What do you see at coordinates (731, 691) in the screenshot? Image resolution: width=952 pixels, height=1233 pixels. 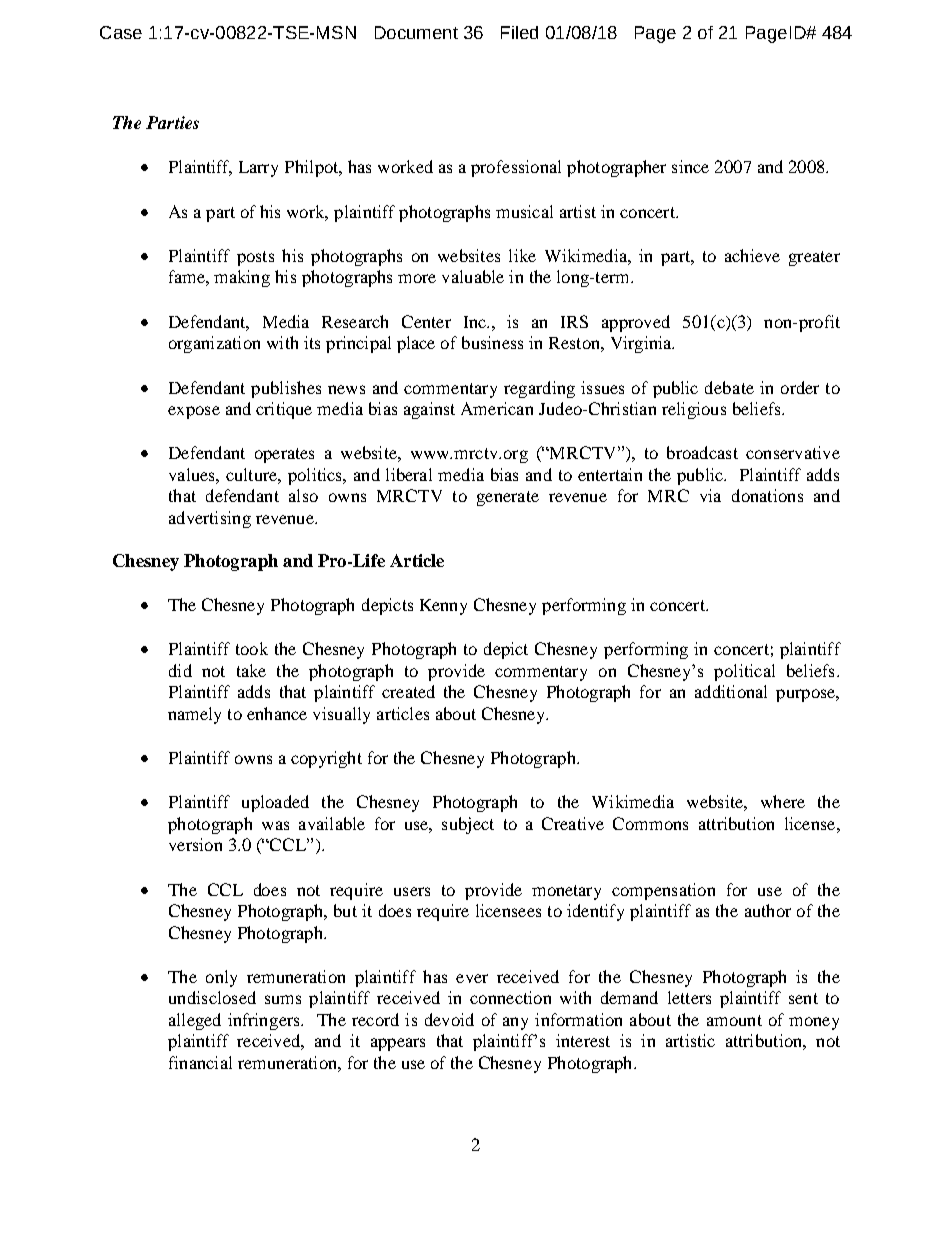 I see `additional` at bounding box center [731, 691].
